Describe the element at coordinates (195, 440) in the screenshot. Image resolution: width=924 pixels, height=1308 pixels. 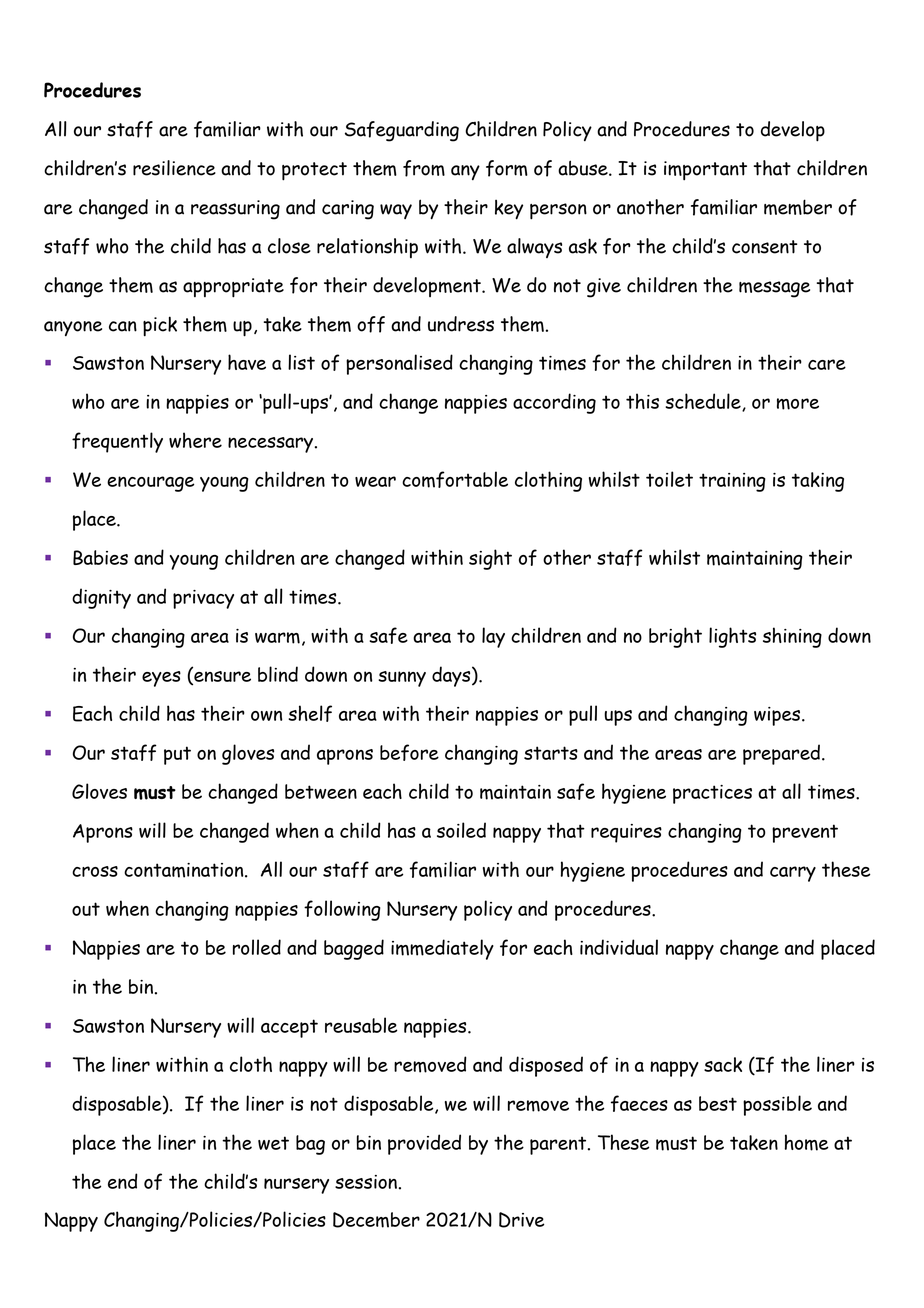
I see `where` at that location.
